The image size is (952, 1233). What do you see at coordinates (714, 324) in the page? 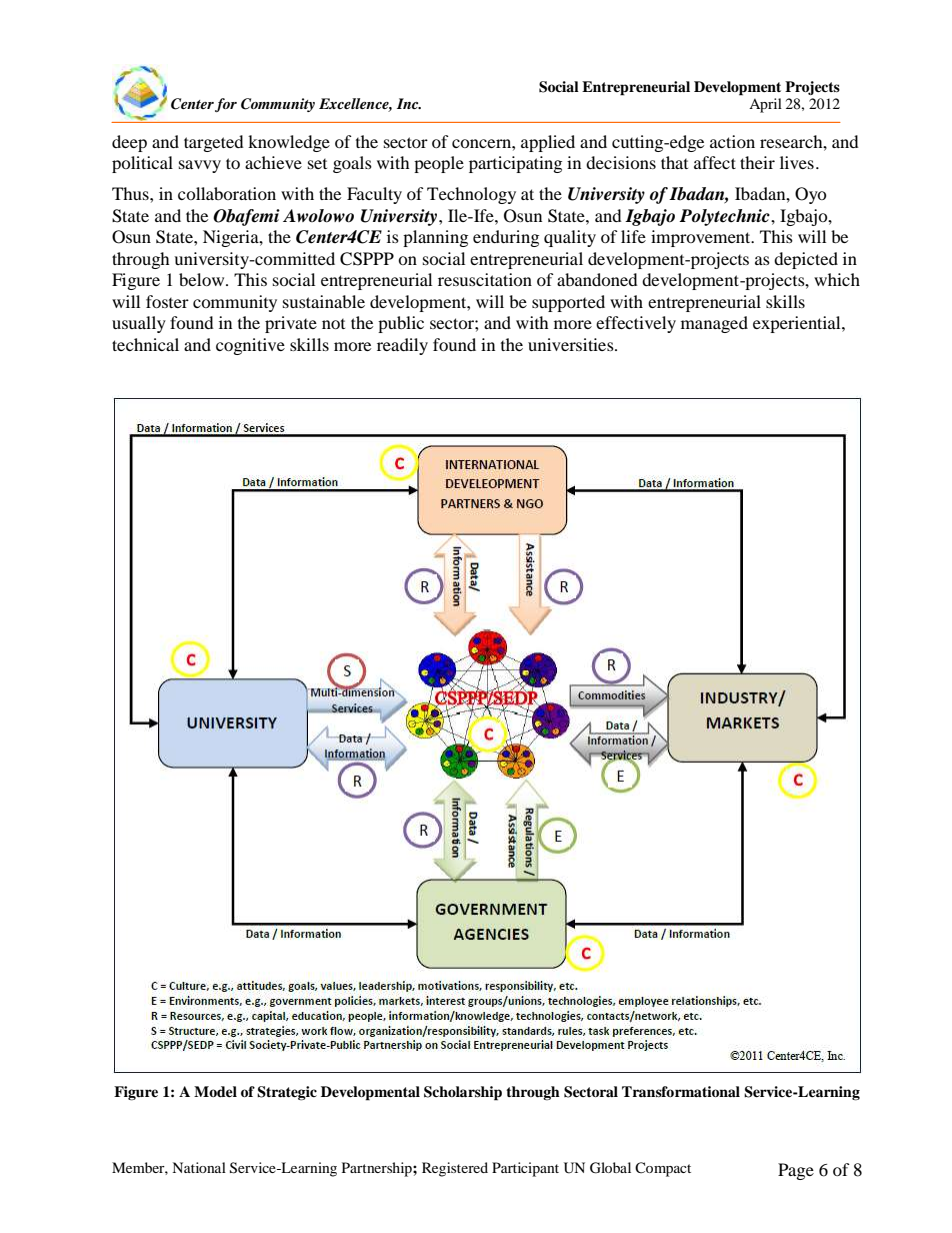
I see `managed` at bounding box center [714, 324].
